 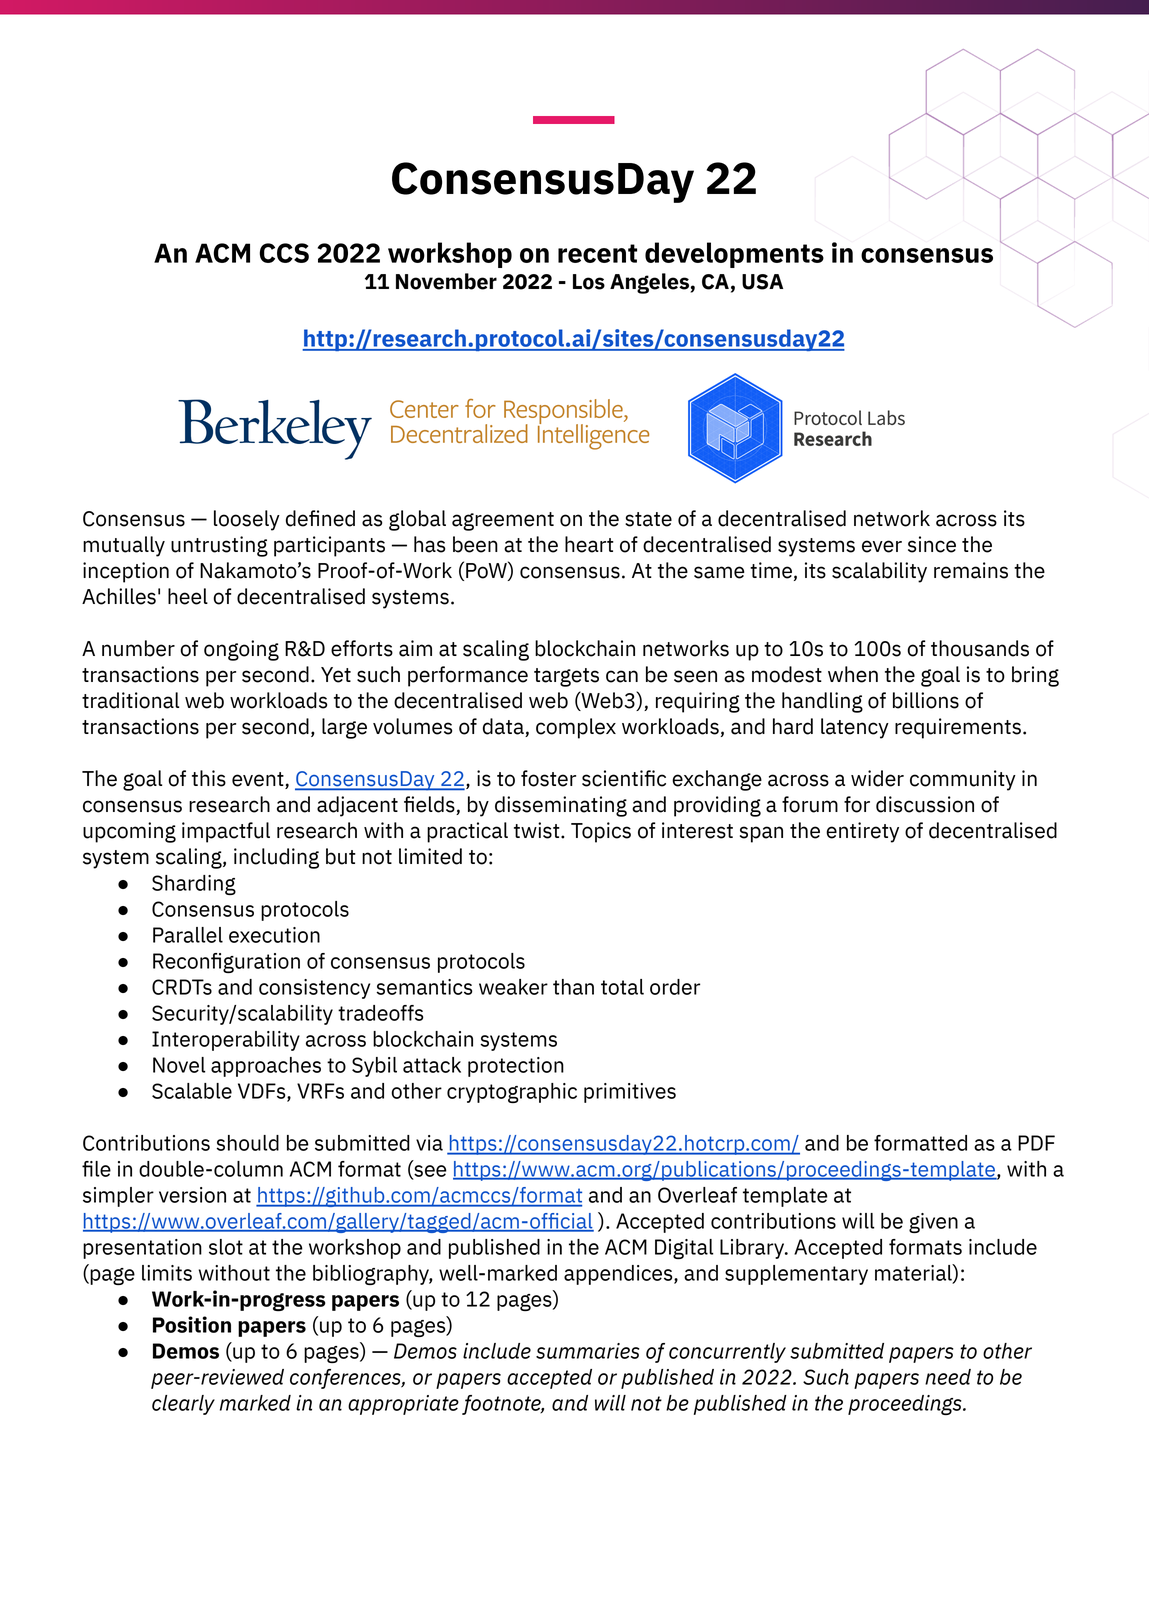 What do you see at coordinates (446, 281) in the document?
I see `November` at bounding box center [446, 281].
